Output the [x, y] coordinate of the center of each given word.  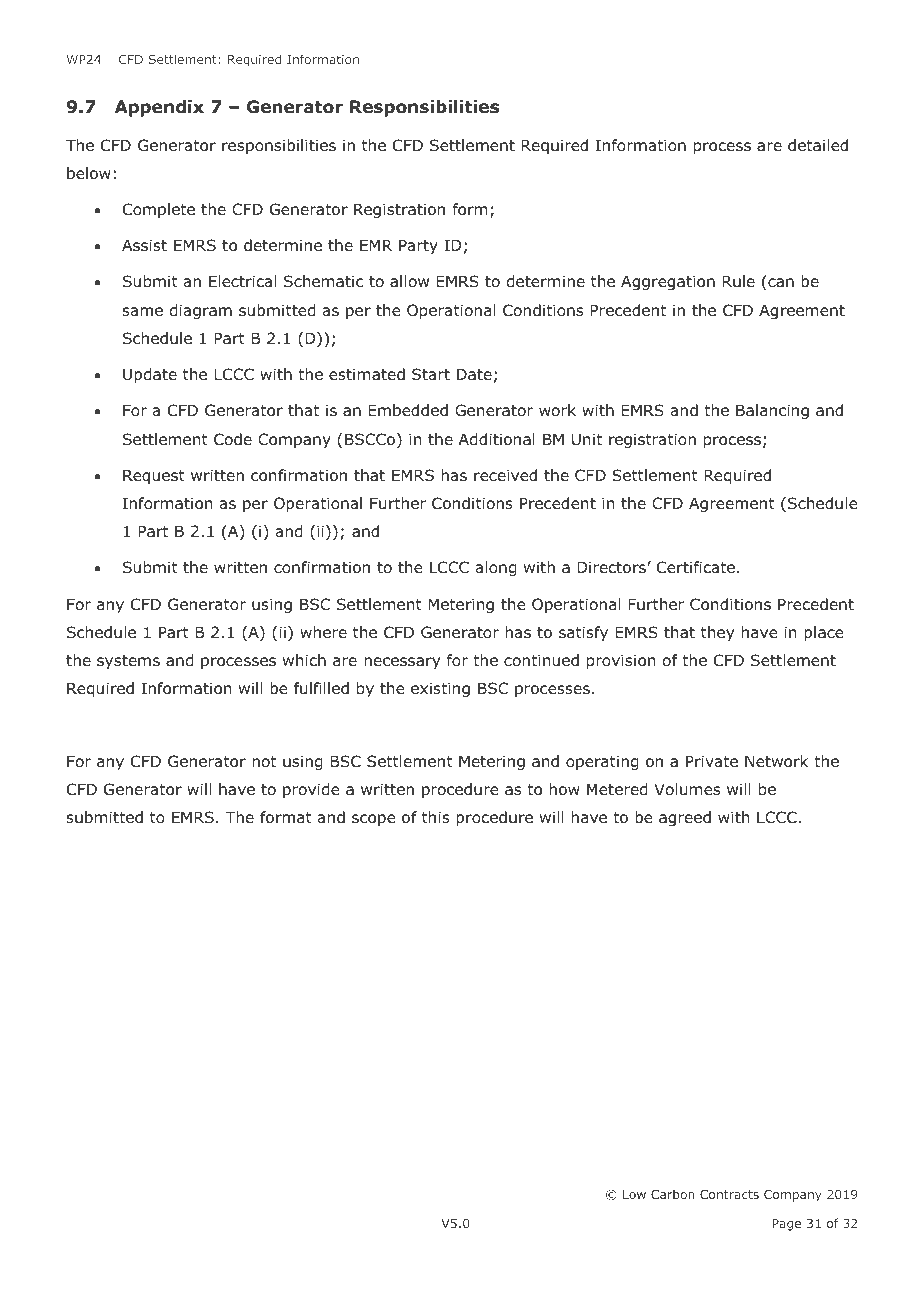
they [717, 633]
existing [440, 689]
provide [311, 790]
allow [409, 281]
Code [233, 439]
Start [431, 374]
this [436, 817]
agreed [685, 818]
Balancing [772, 411]
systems [128, 662]
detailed [818, 145]
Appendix [159, 108]
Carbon [673, 1194]
